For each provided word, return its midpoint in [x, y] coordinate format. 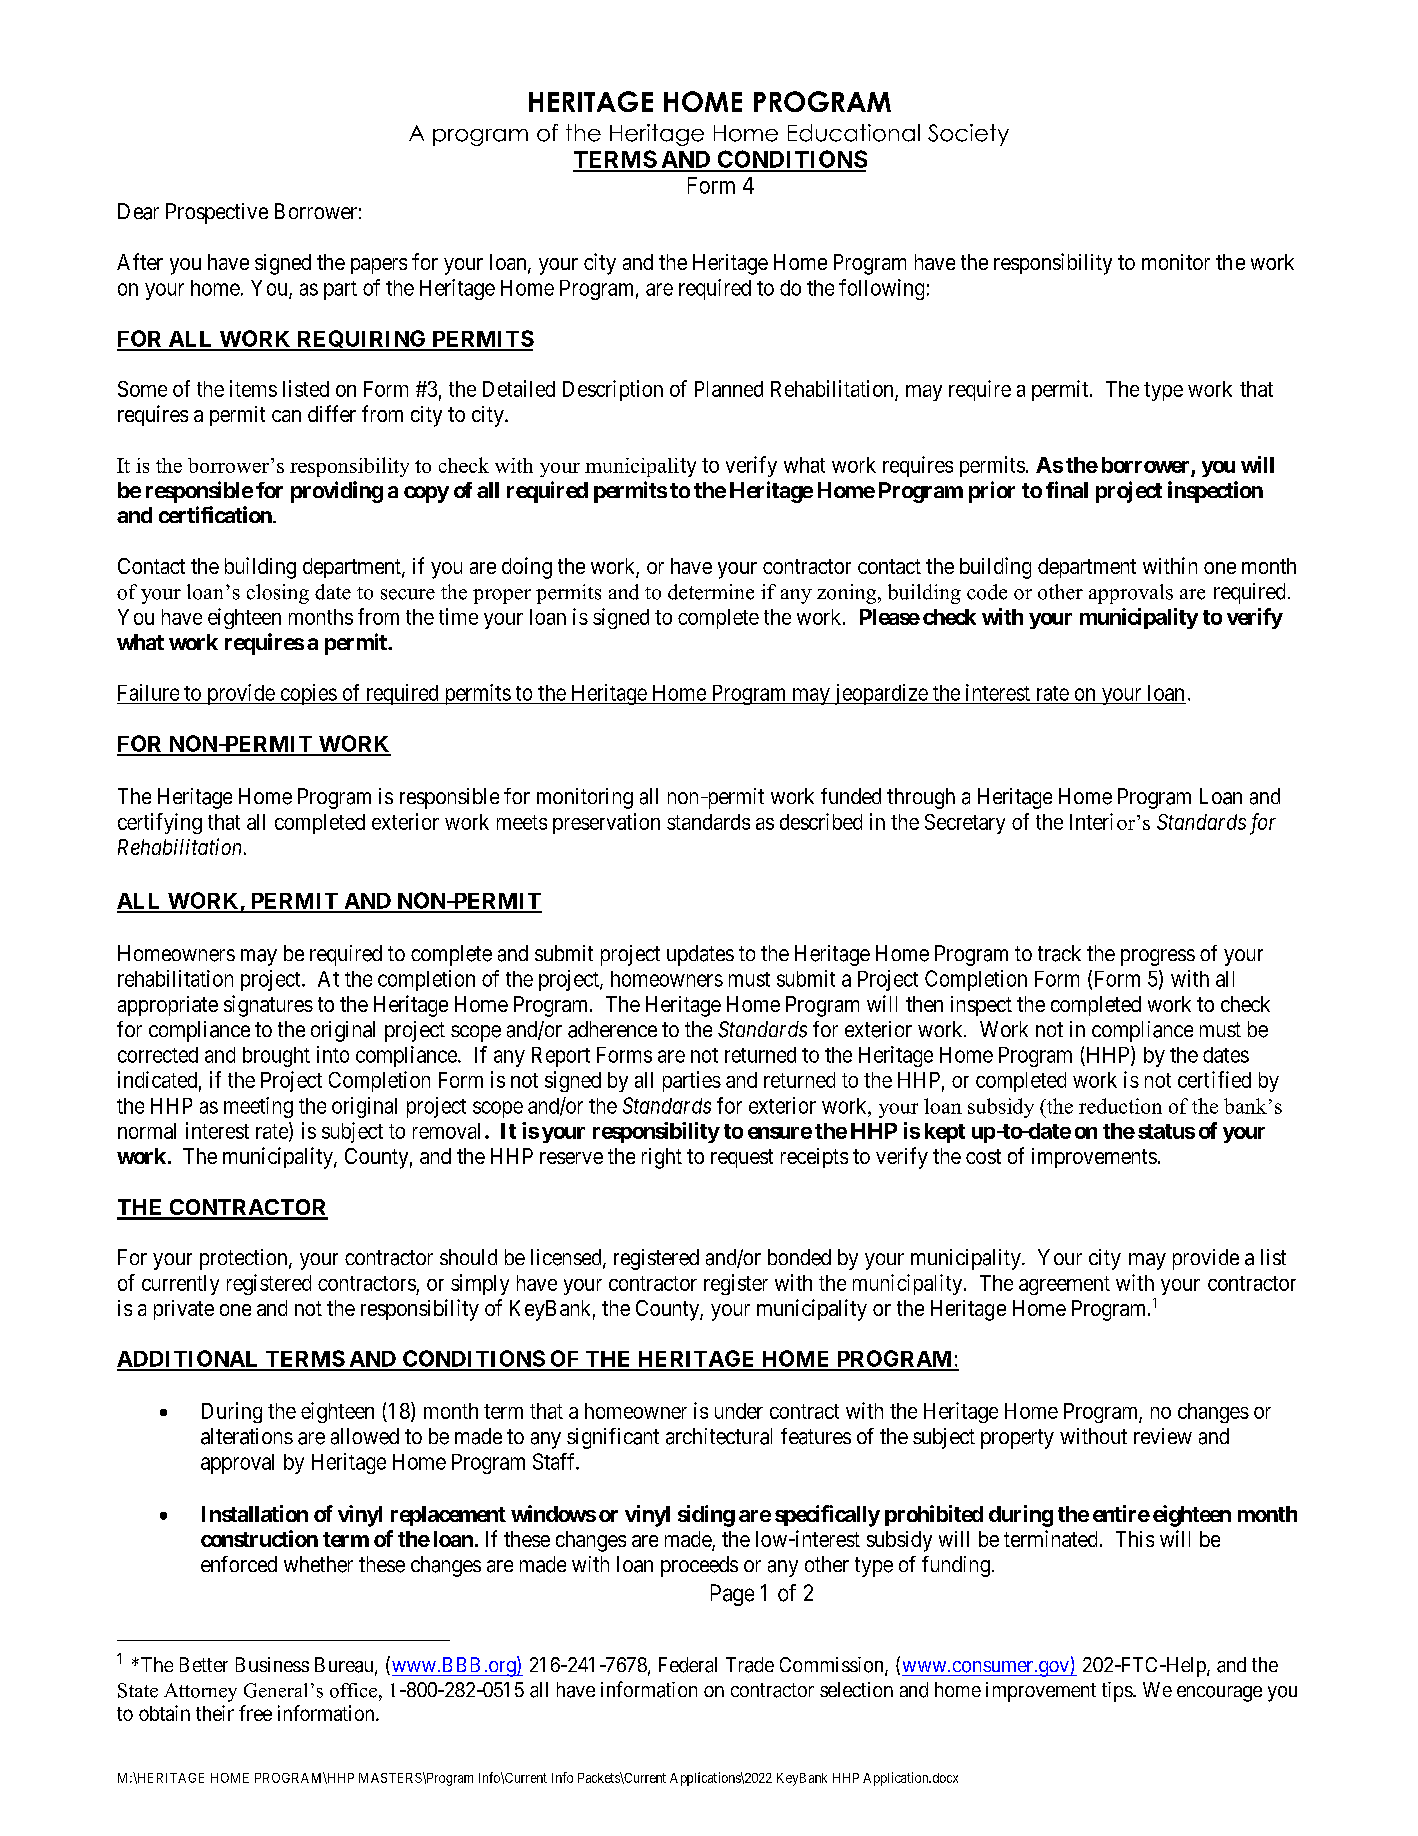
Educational [854, 133]
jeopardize [880, 694]
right [662, 1158]
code [987, 592]
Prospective [217, 213]
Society [968, 135]
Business [272, 1664]
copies [308, 694]
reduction [1120, 1106]
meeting [258, 1107]
